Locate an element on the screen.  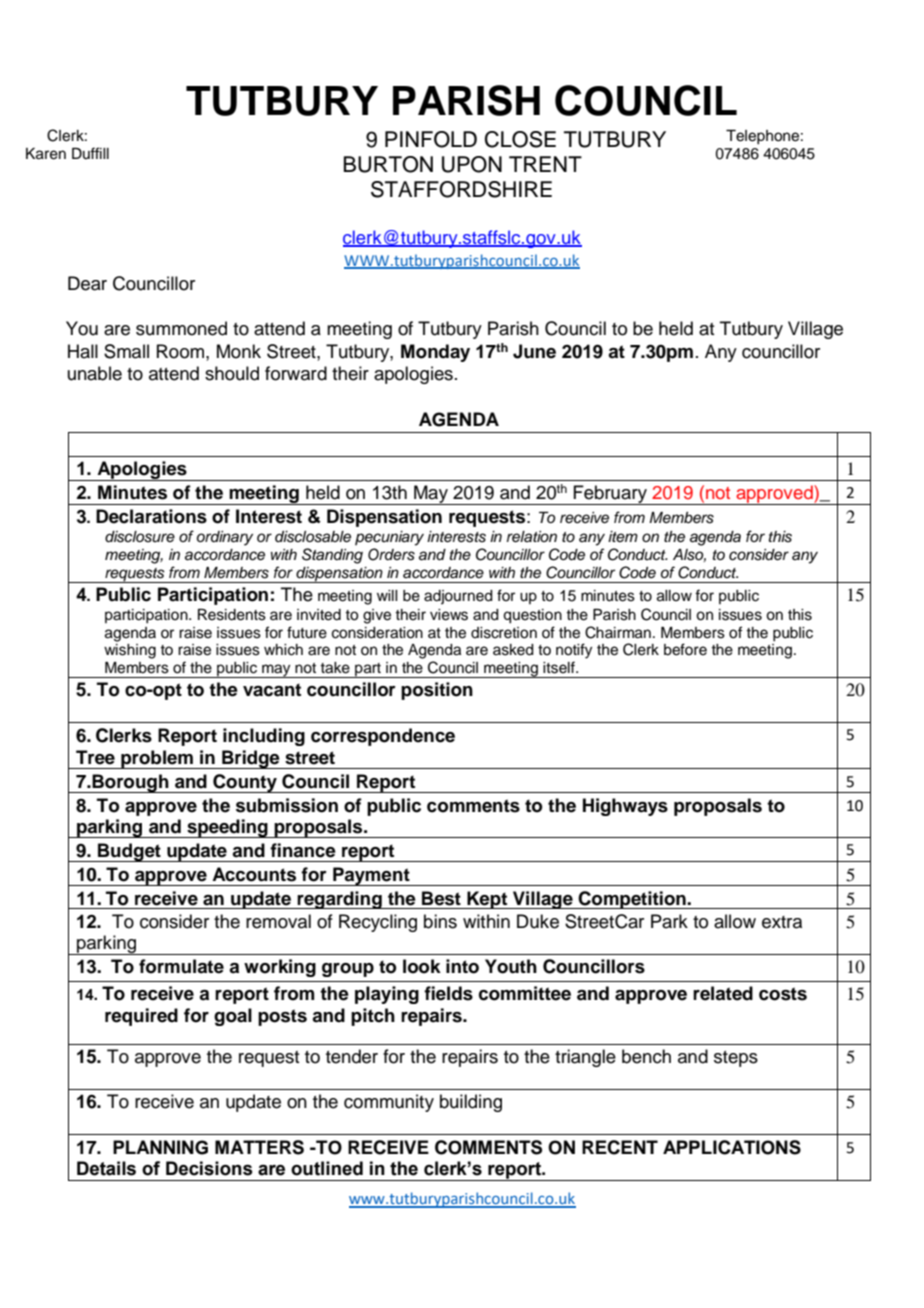
PLANNING is located at coordinates (160, 1147).
